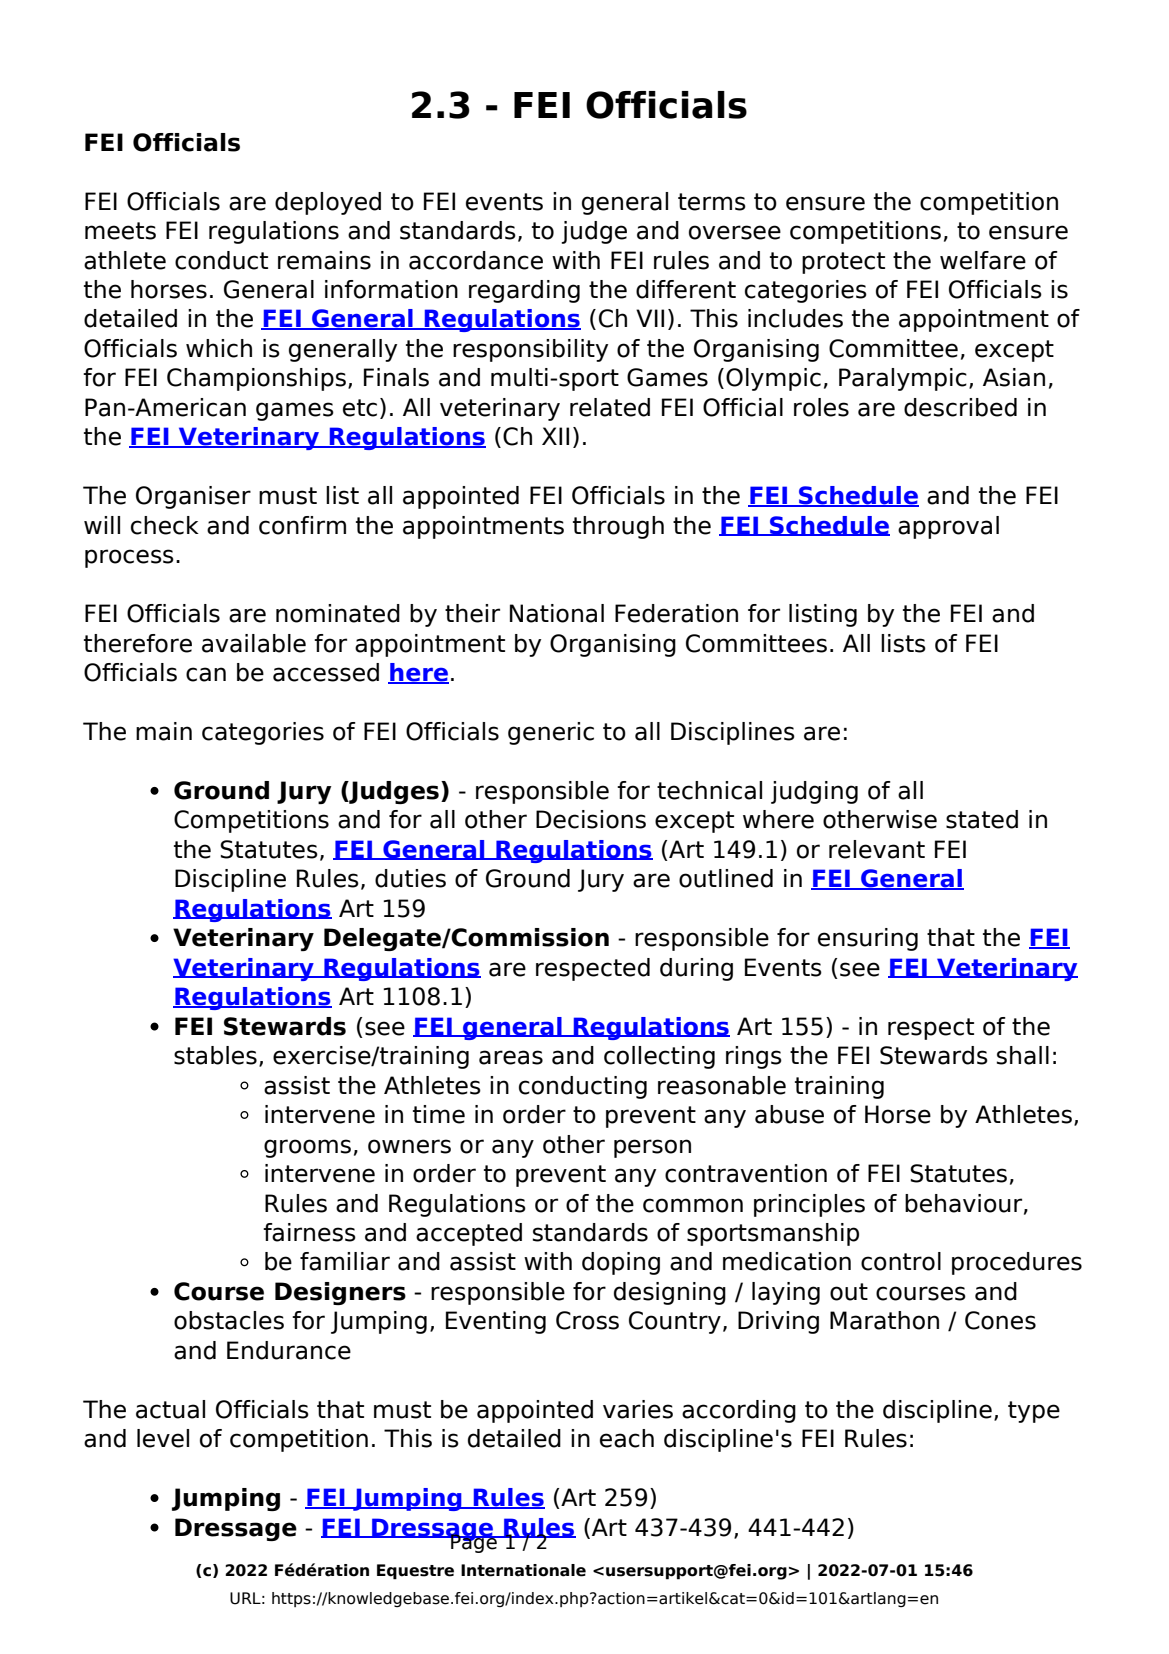 This document has height=1654, width=1169. What do you see at coordinates (638, 1409) in the document?
I see `varies` at bounding box center [638, 1409].
